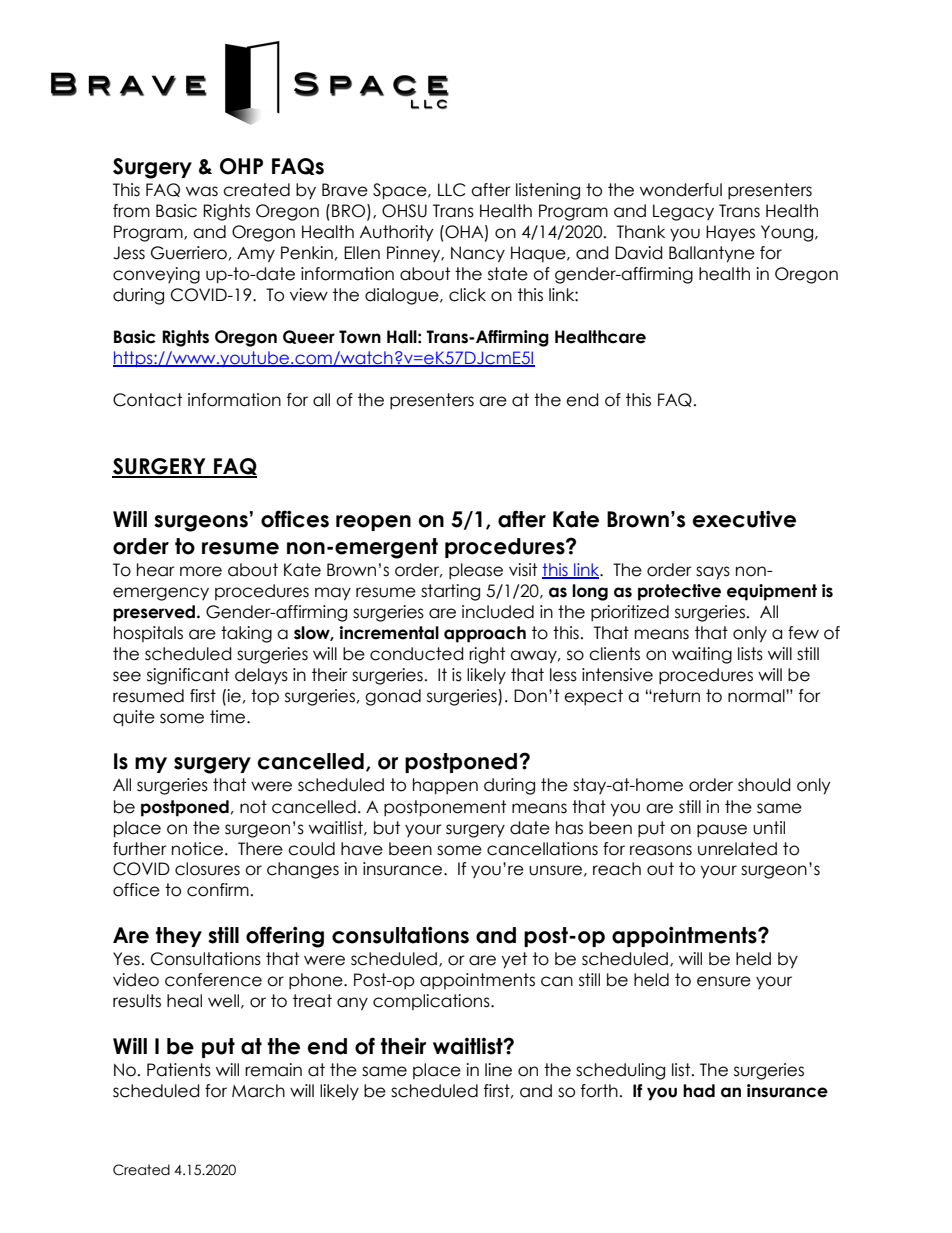 The width and height of the page is (952, 1233). I want to click on executive, so click(744, 519).
